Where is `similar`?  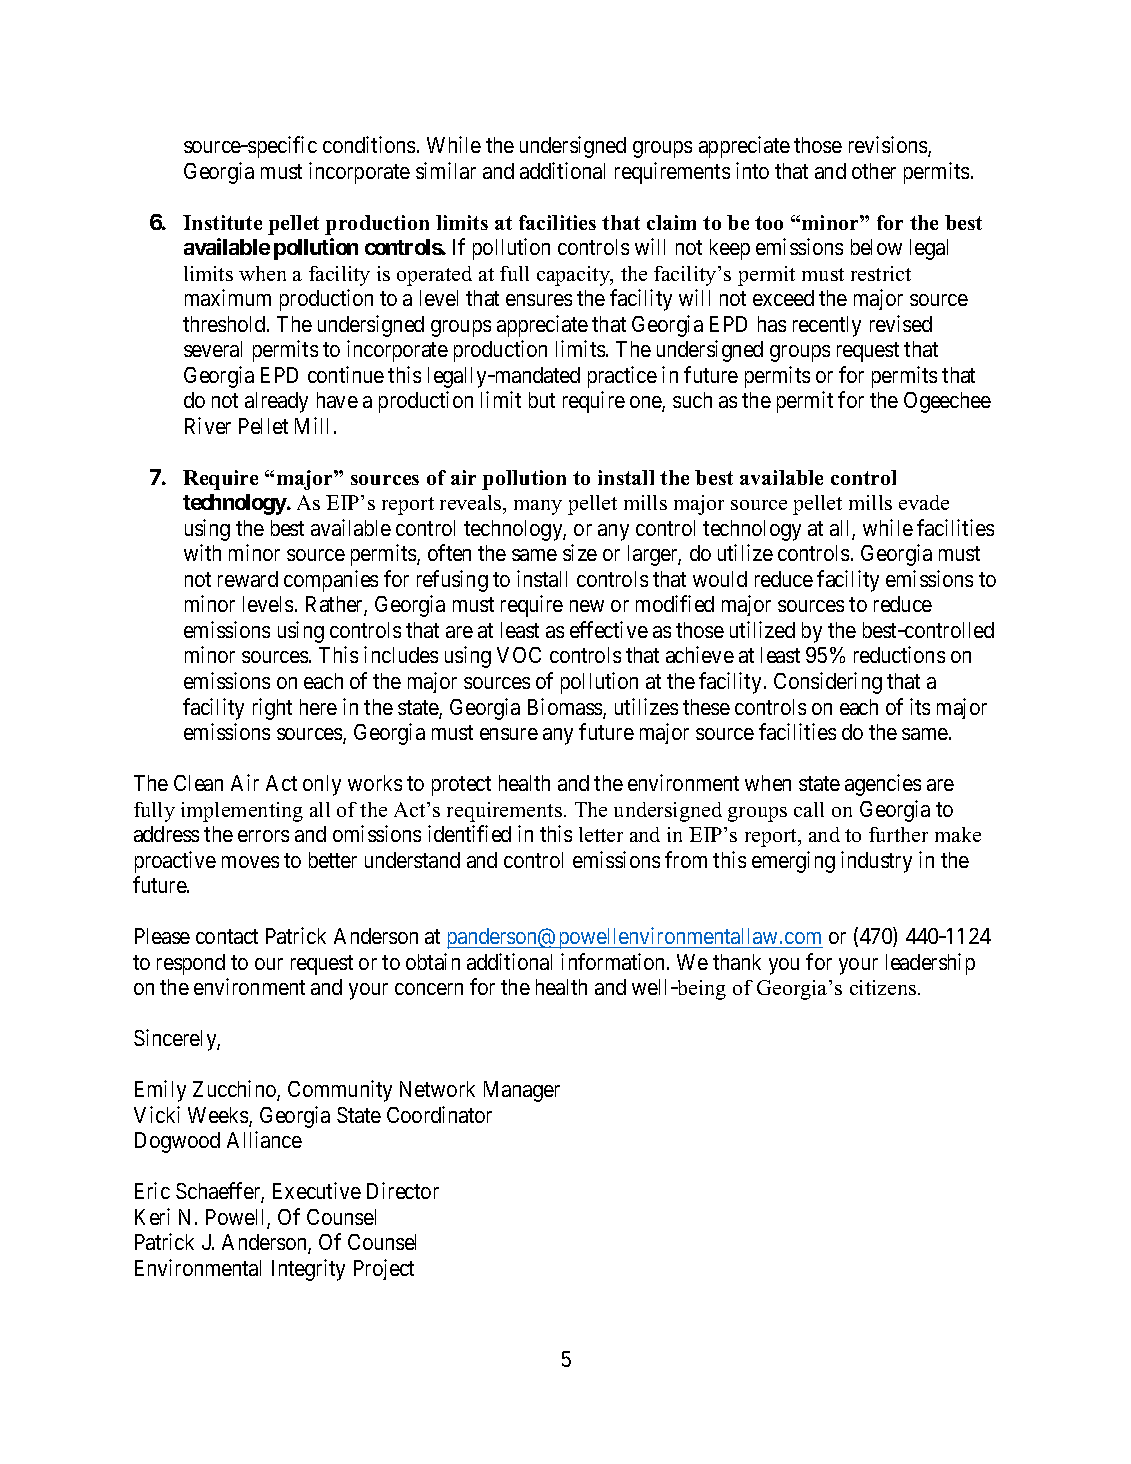
similar is located at coordinates (446, 170).
